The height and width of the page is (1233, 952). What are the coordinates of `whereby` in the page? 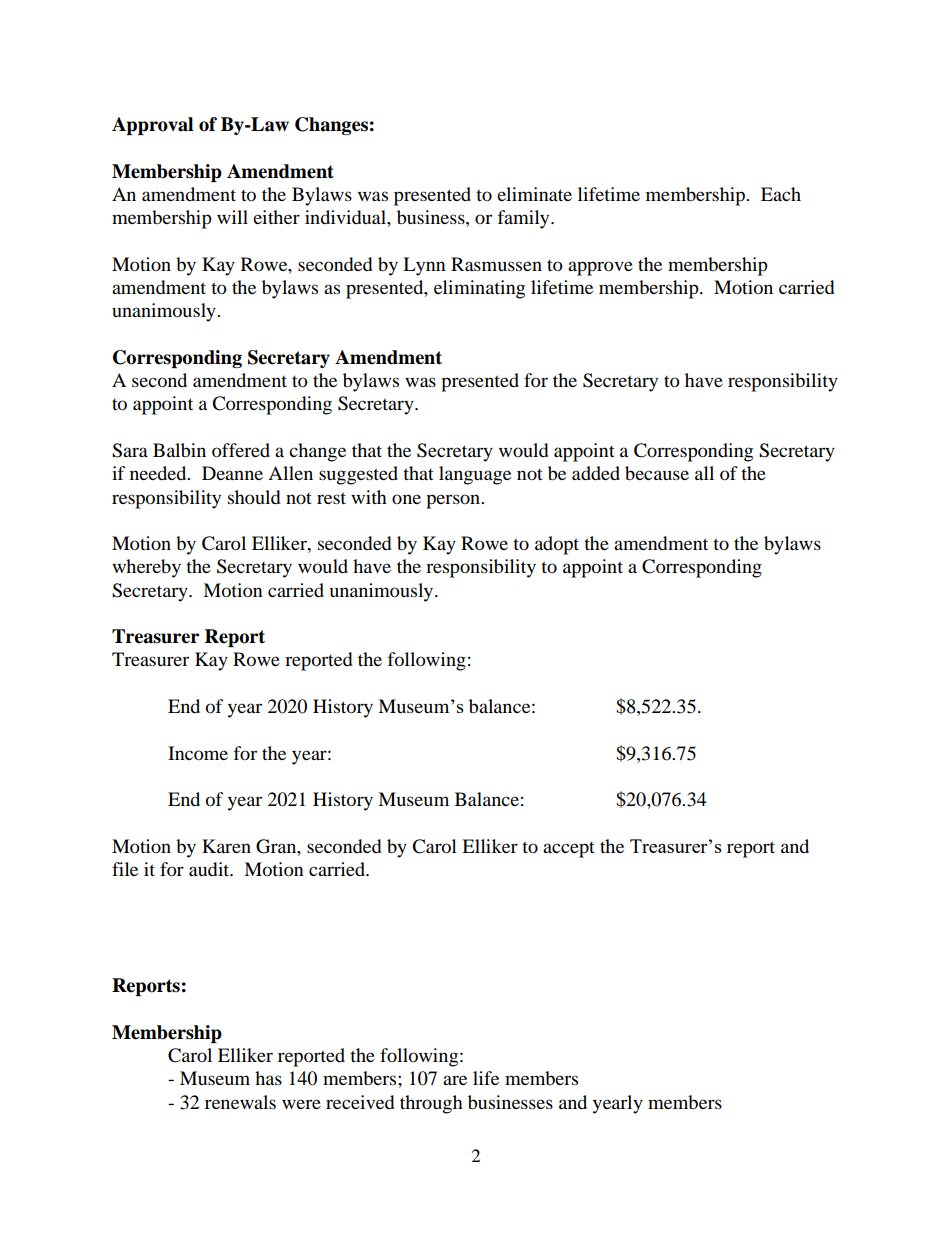 It's located at (146, 568).
